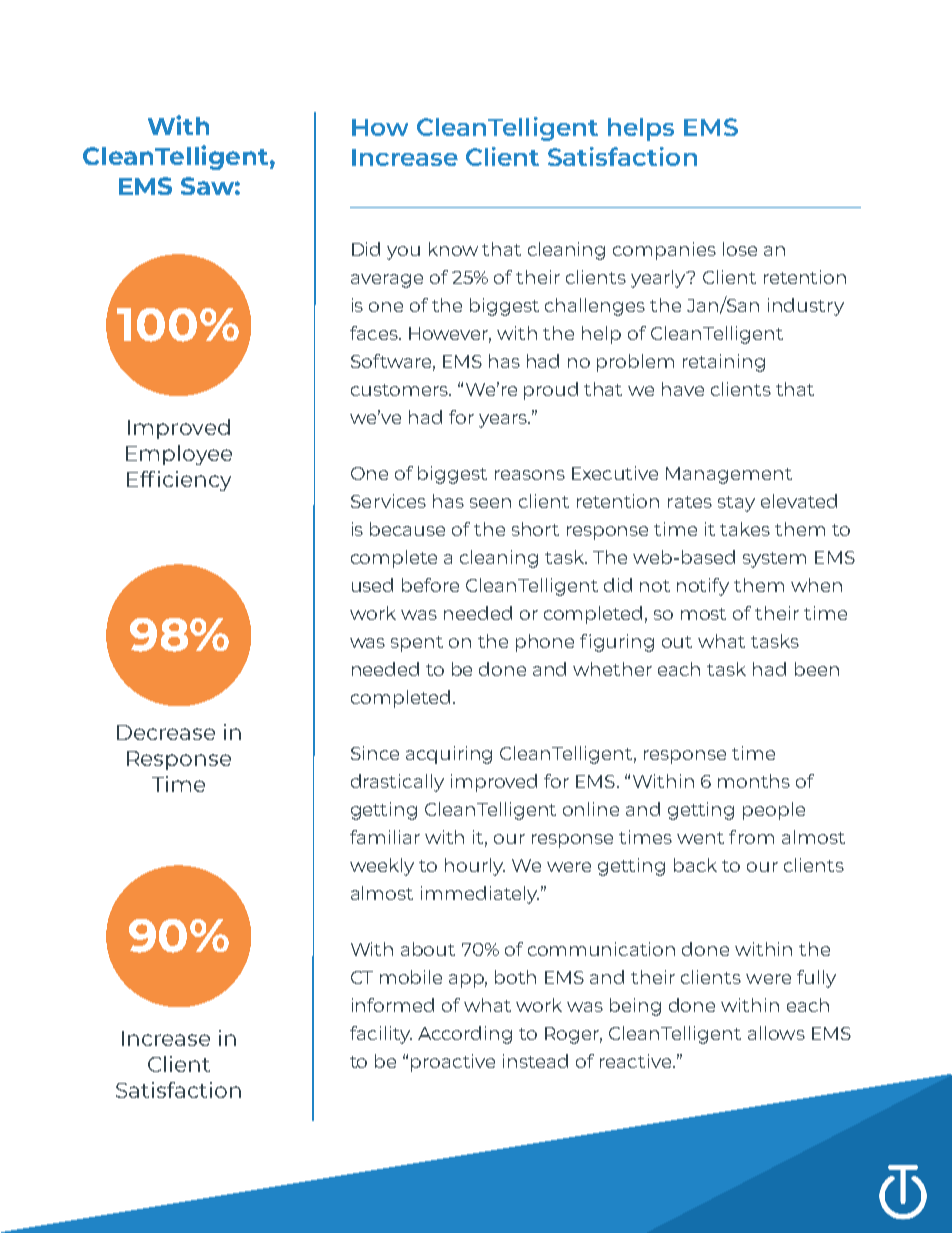 The image size is (952, 1233). Describe the element at coordinates (545, 643) in the screenshot. I see `phone` at that location.
